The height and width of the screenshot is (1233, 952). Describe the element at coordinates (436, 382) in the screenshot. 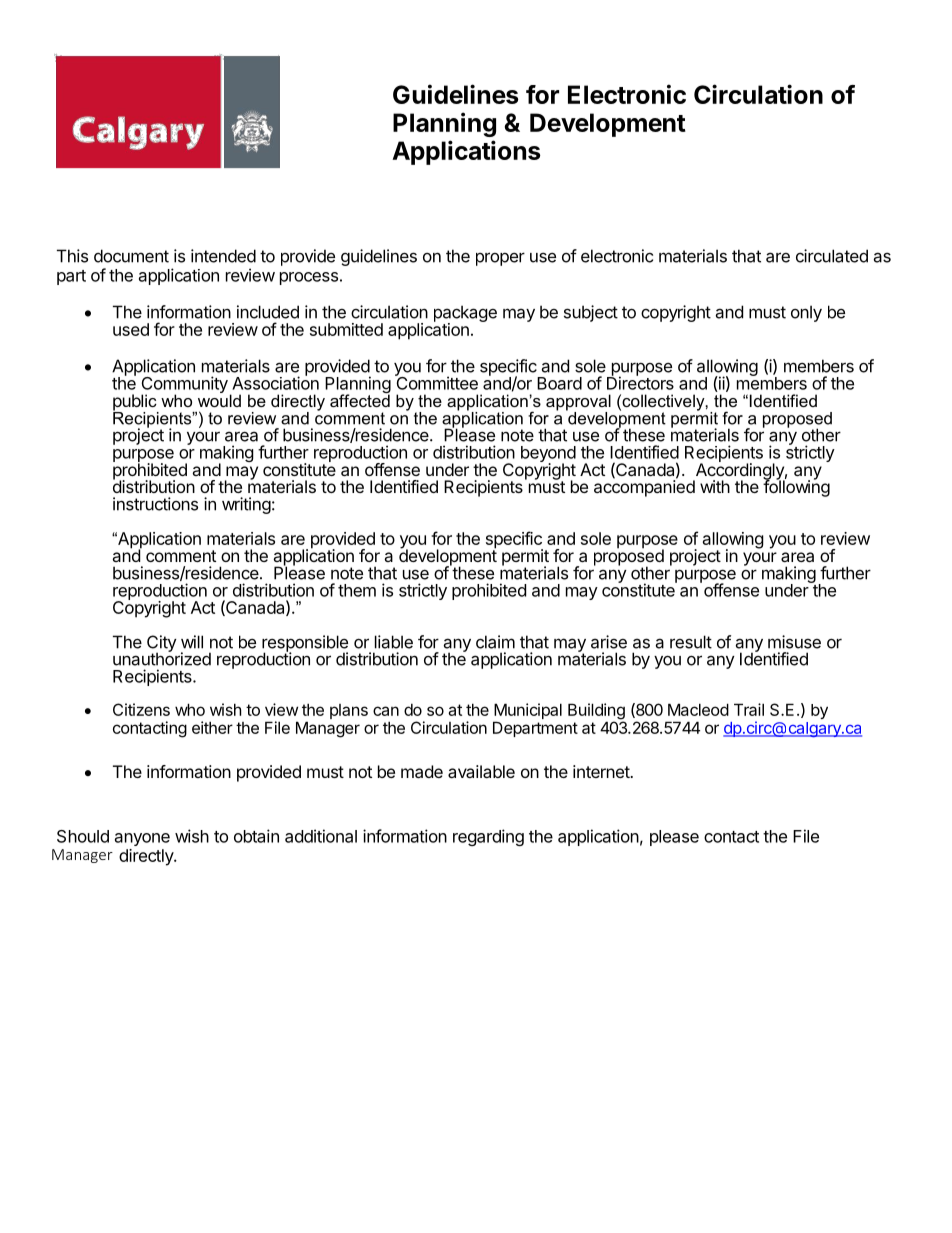

I see `Committee` at that location.
